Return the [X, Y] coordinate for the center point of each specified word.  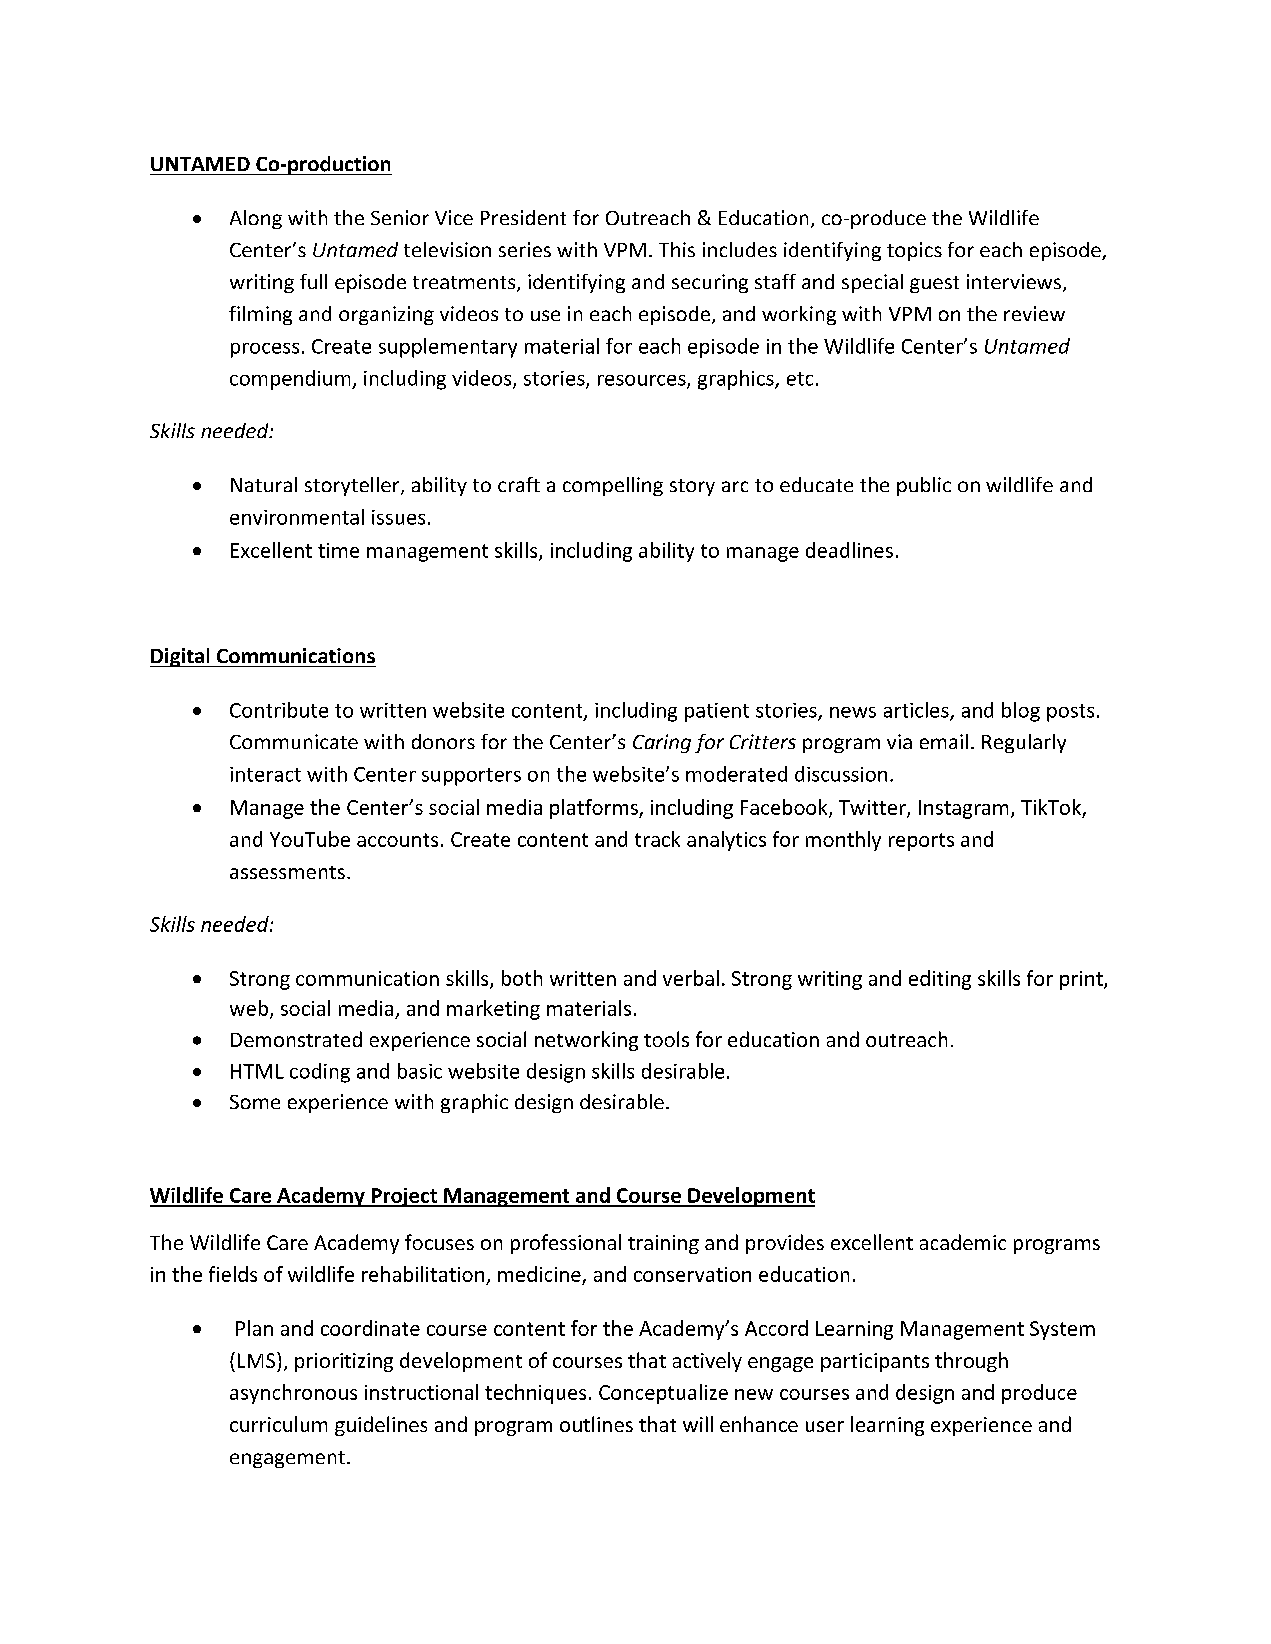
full [313, 281]
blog [1021, 712]
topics [914, 251]
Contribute [279, 710]
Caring [662, 743]
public [924, 486]
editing [940, 980]
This [677, 249]
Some [255, 1102]
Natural [264, 484]
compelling [613, 486]
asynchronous [293, 1394]
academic [963, 1242]
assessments [287, 872]
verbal [691, 978]
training [663, 1244]
